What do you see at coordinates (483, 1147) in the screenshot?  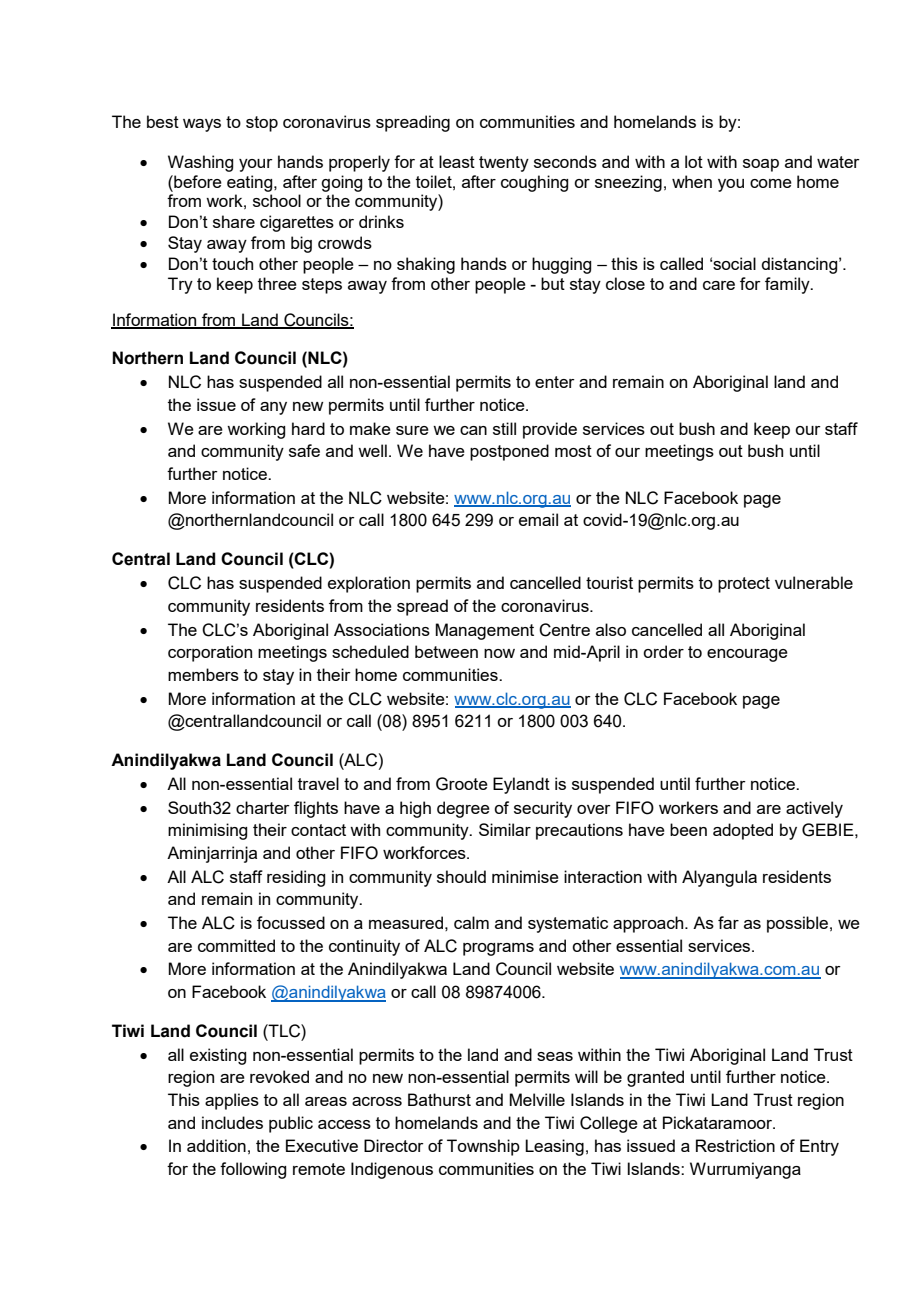 I see `Township` at bounding box center [483, 1147].
